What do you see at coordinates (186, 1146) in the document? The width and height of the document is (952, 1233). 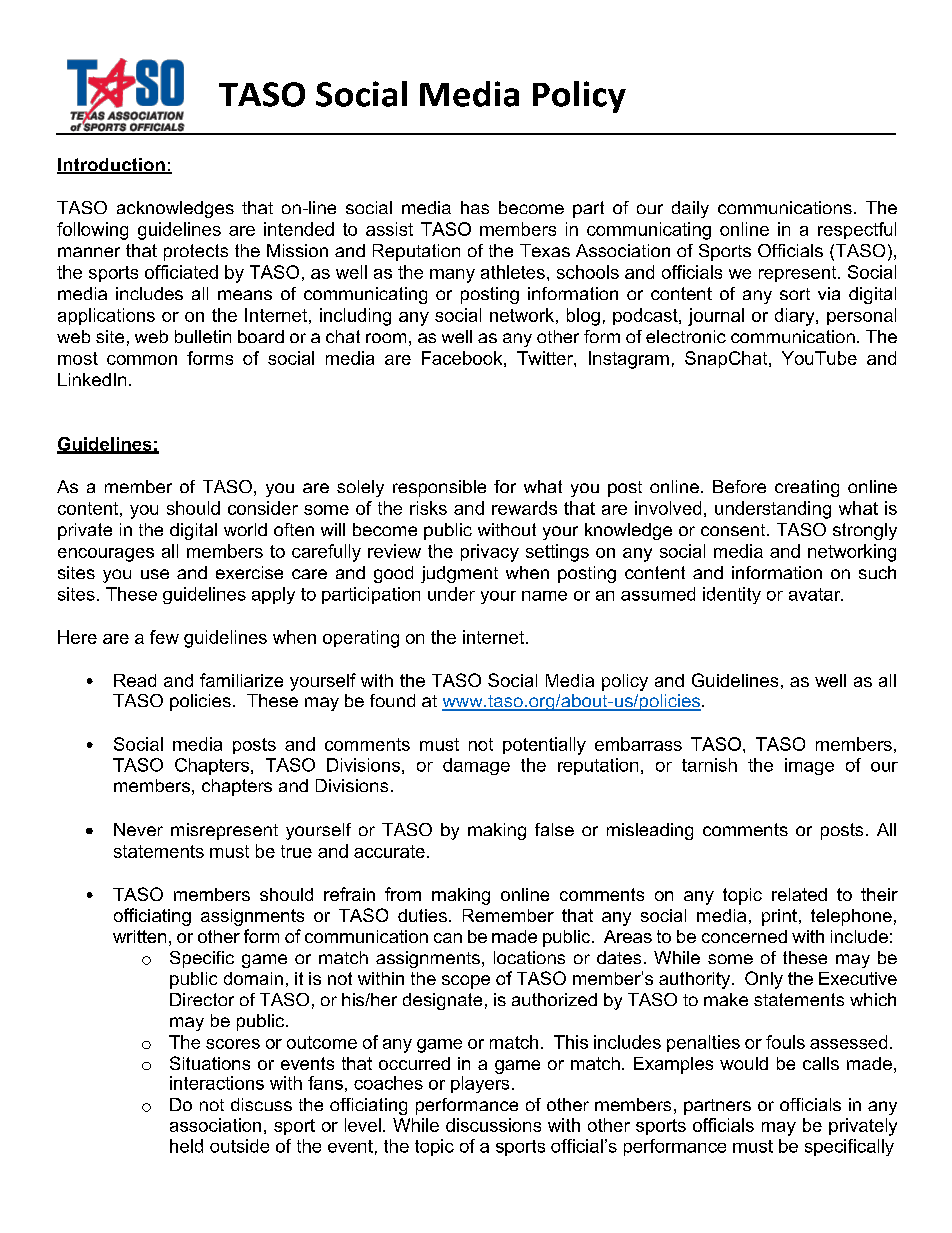 I see `held` at bounding box center [186, 1146].
